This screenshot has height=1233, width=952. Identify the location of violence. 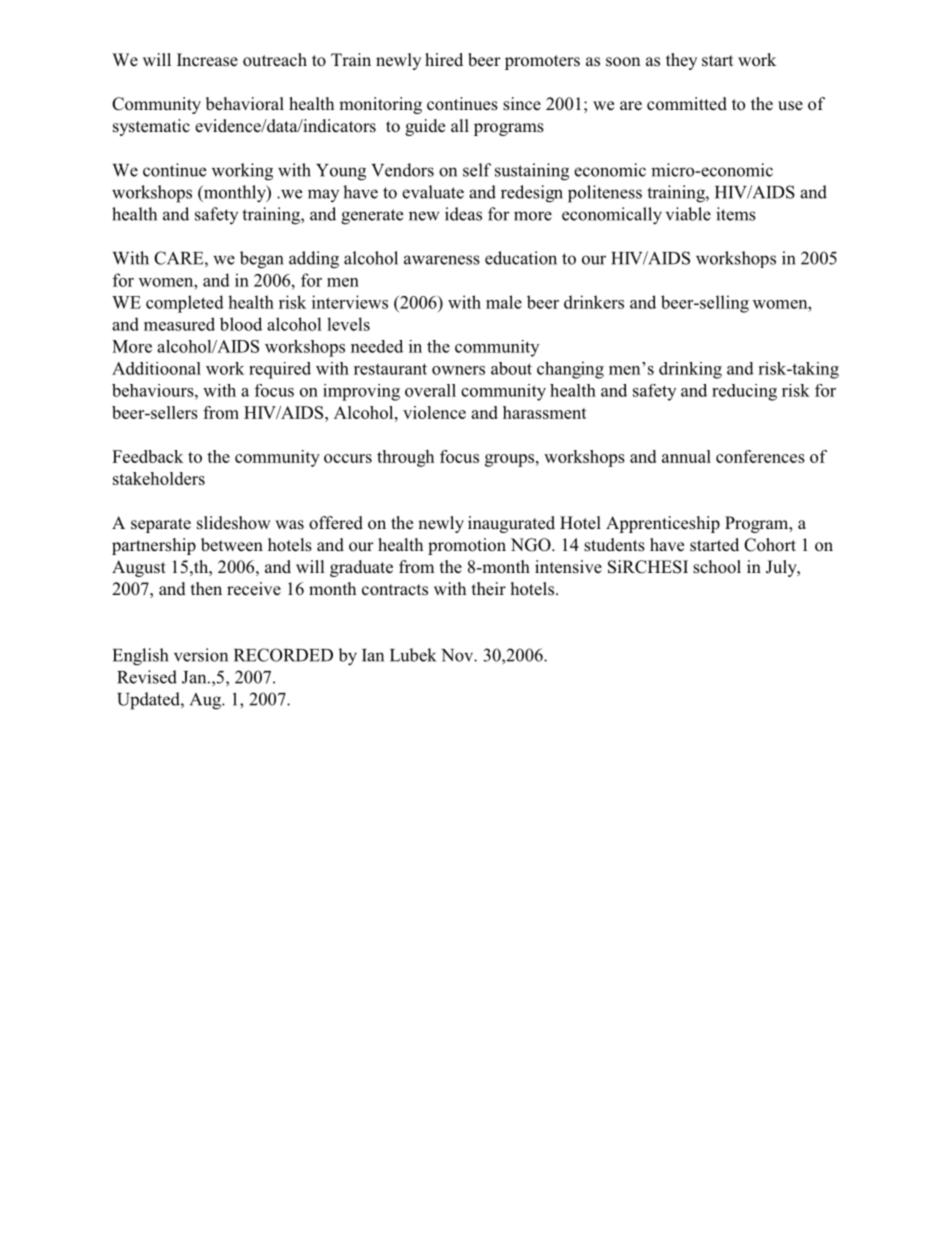
(434, 412).
